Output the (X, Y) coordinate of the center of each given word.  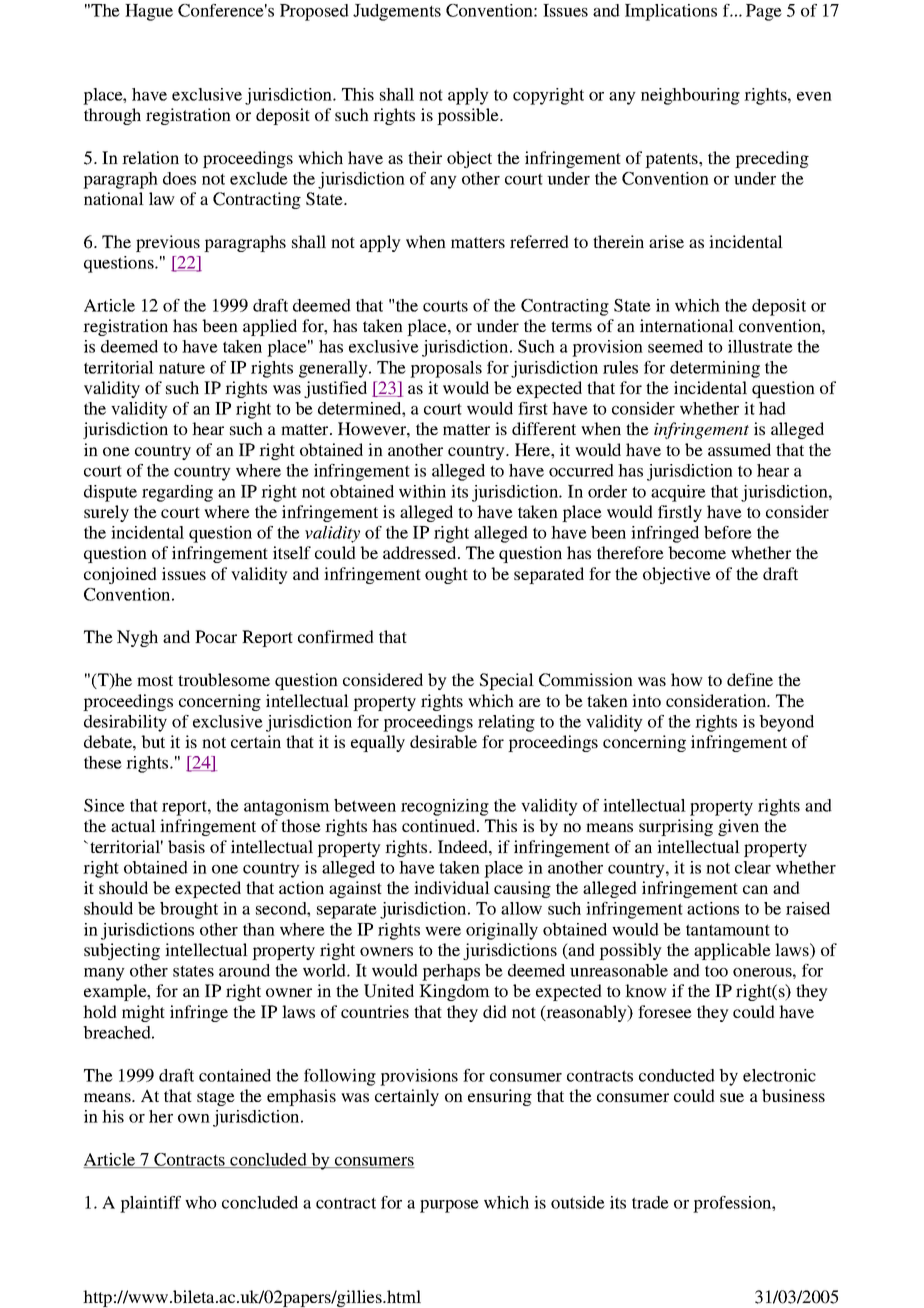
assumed (739, 449)
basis (186, 846)
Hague (149, 12)
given (738, 827)
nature (182, 368)
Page (764, 12)
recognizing (445, 807)
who (201, 1202)
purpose (449, 1206)
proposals (446, 369)
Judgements (397, 12)
